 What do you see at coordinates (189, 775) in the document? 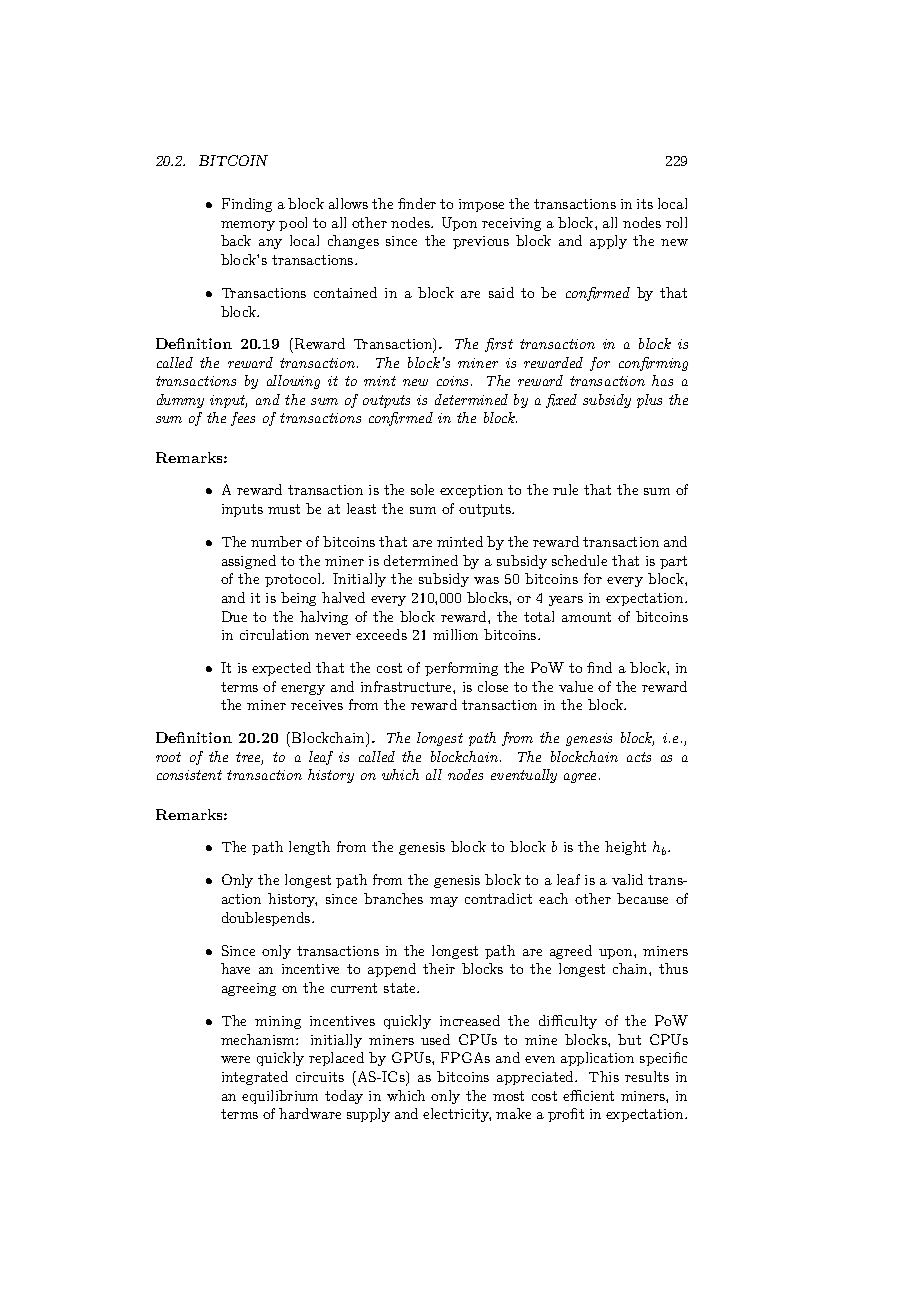
I see `consistent` at bounding box center [189, 775].
